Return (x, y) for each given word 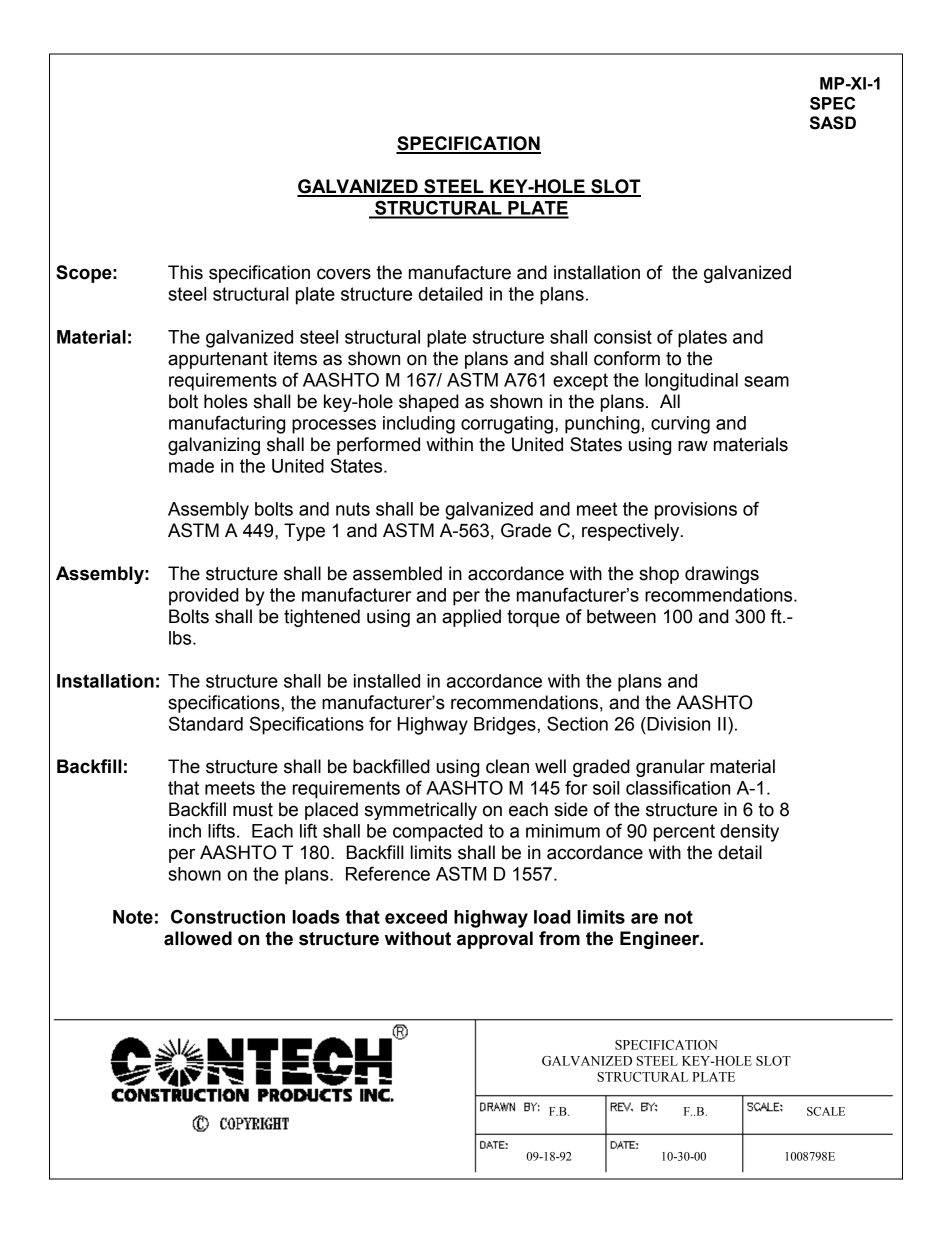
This (185, 272)
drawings (722, 575)
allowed (198, 938)
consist (623, 337)
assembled (397, 573)
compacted (438, 833)
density (749, 833)
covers (344, 274)
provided (204, 597)
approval (495, 940)
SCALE (826, 1111)
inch (185, 831)
